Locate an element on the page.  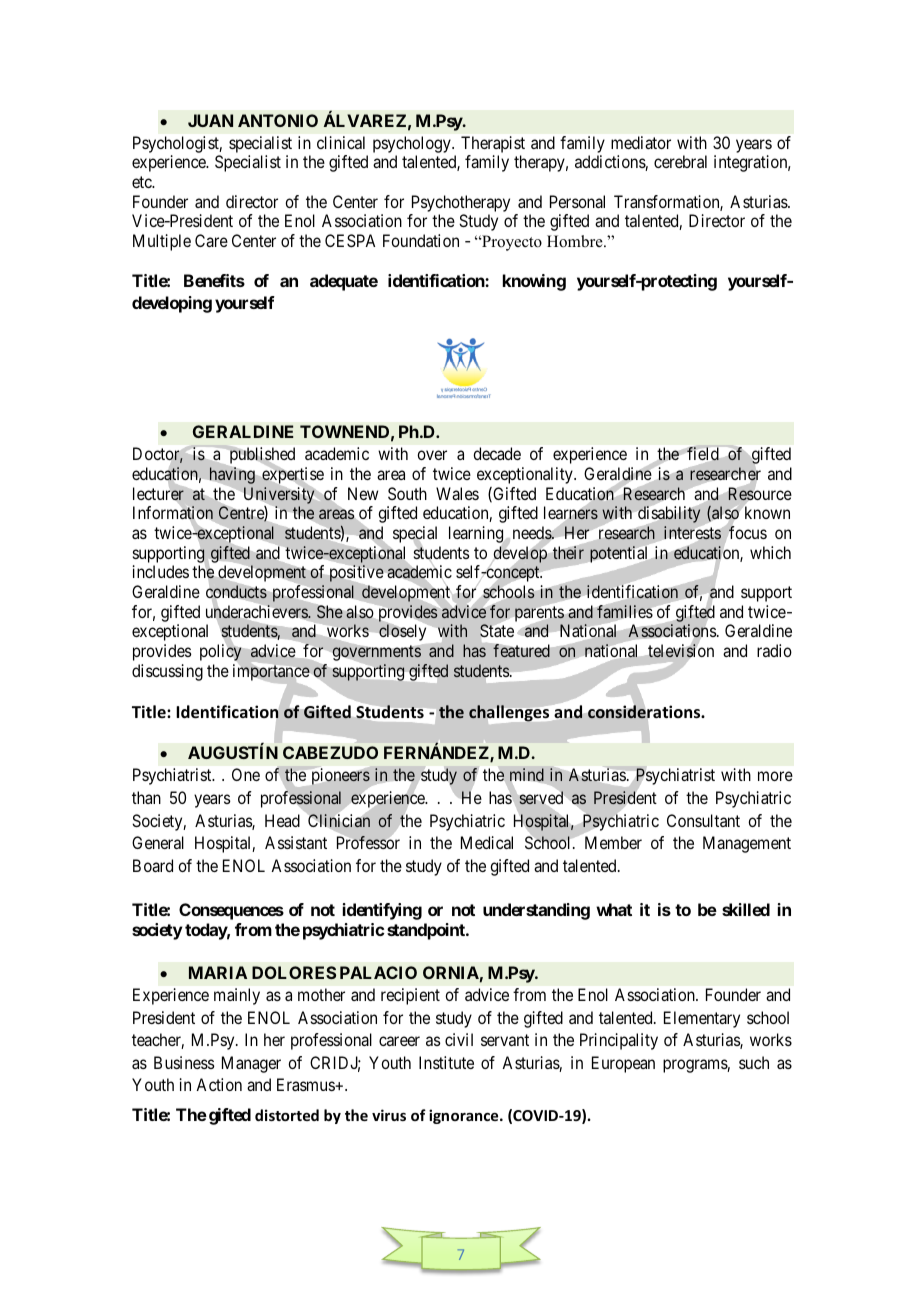
such is located at coordinates (754, 1062).
